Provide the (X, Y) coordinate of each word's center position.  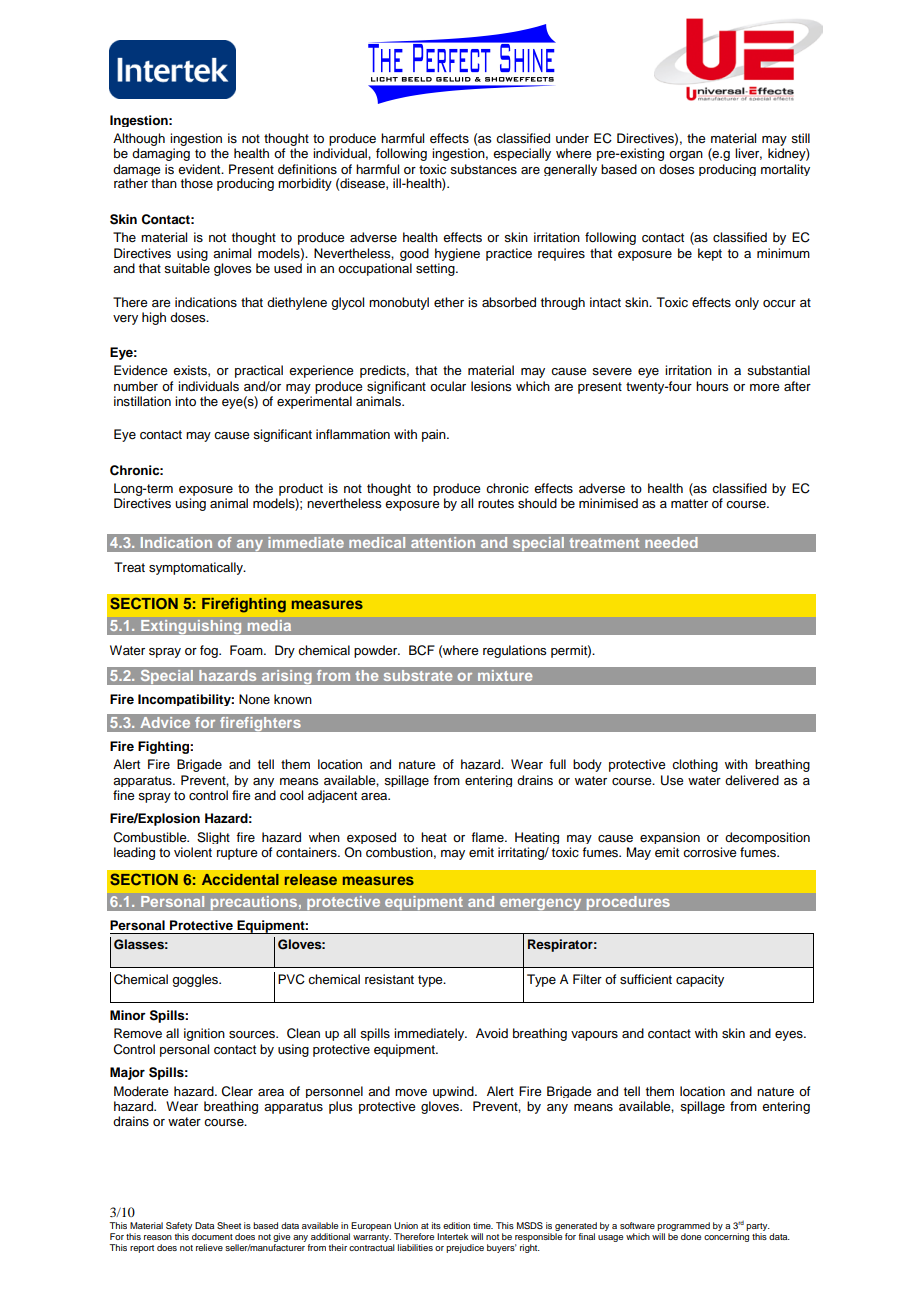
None (254, 699)
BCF (422, 650)
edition (456, 1225)
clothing (695, 765)
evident (200, 169)
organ (686, 156)
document (212, 1236)
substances (483, 169)
